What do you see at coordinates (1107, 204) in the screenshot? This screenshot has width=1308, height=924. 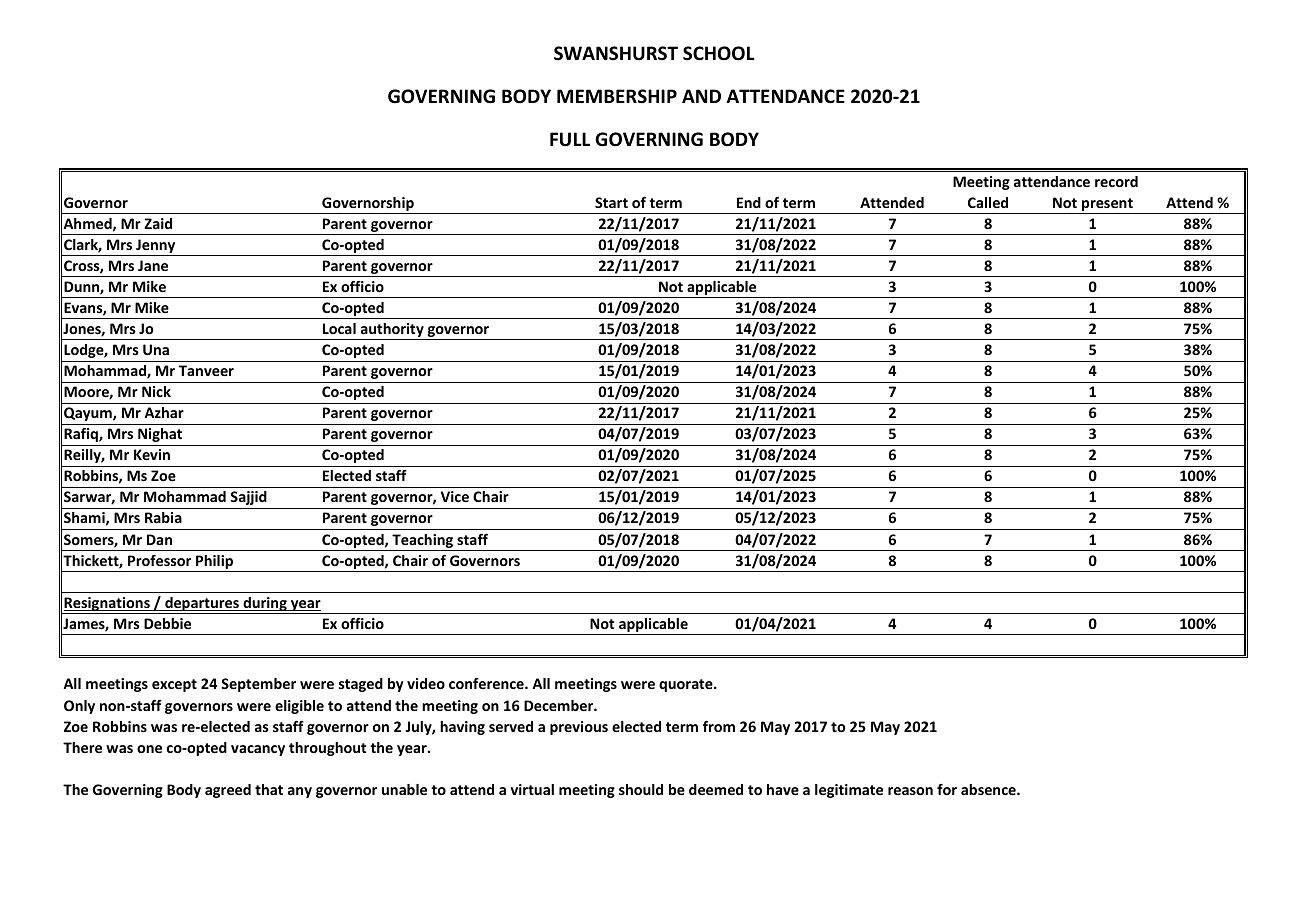 I see `present` at bounding box center [1107, 204].
